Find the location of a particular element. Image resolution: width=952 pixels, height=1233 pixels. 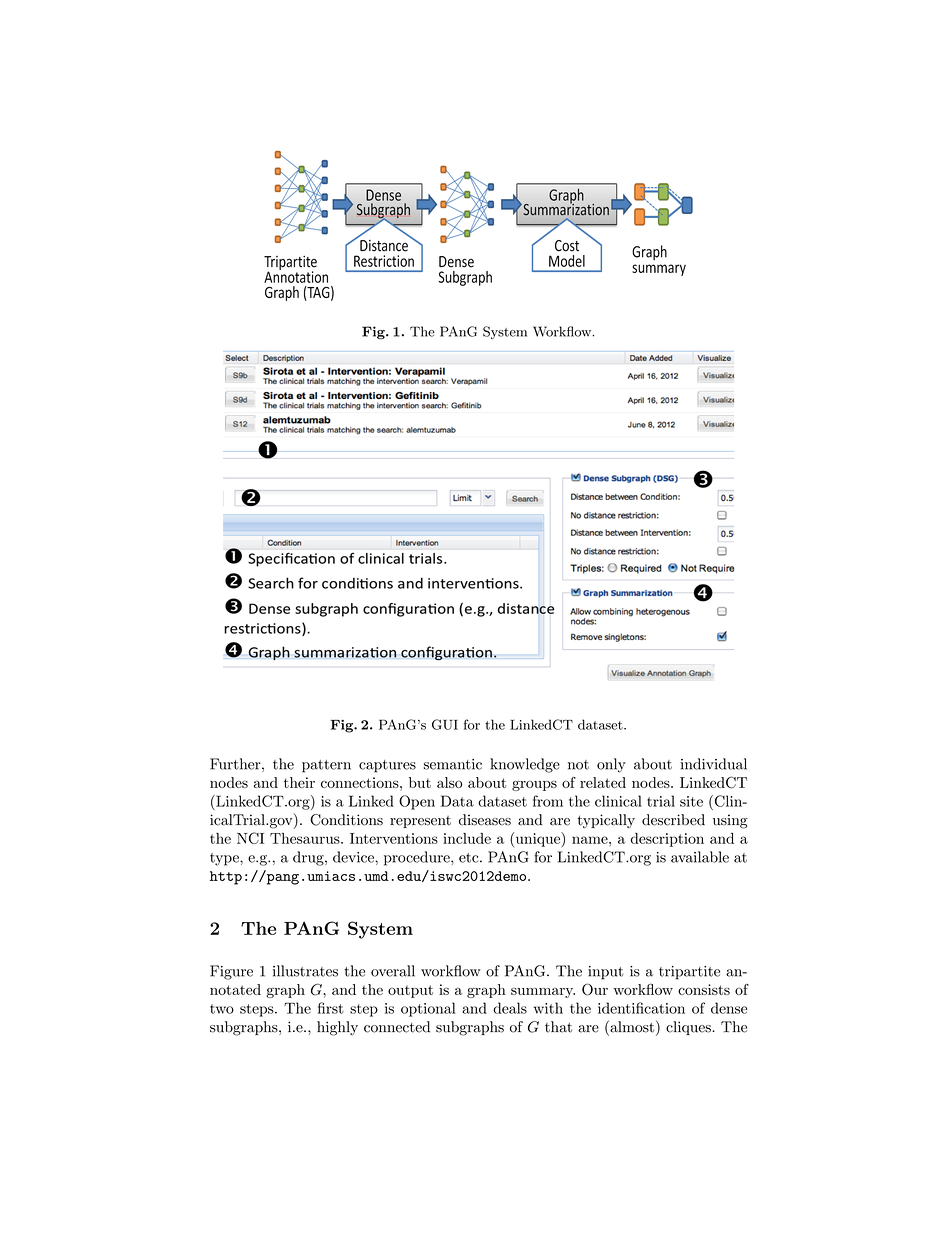

first is located at coordinates (331, 1008).
